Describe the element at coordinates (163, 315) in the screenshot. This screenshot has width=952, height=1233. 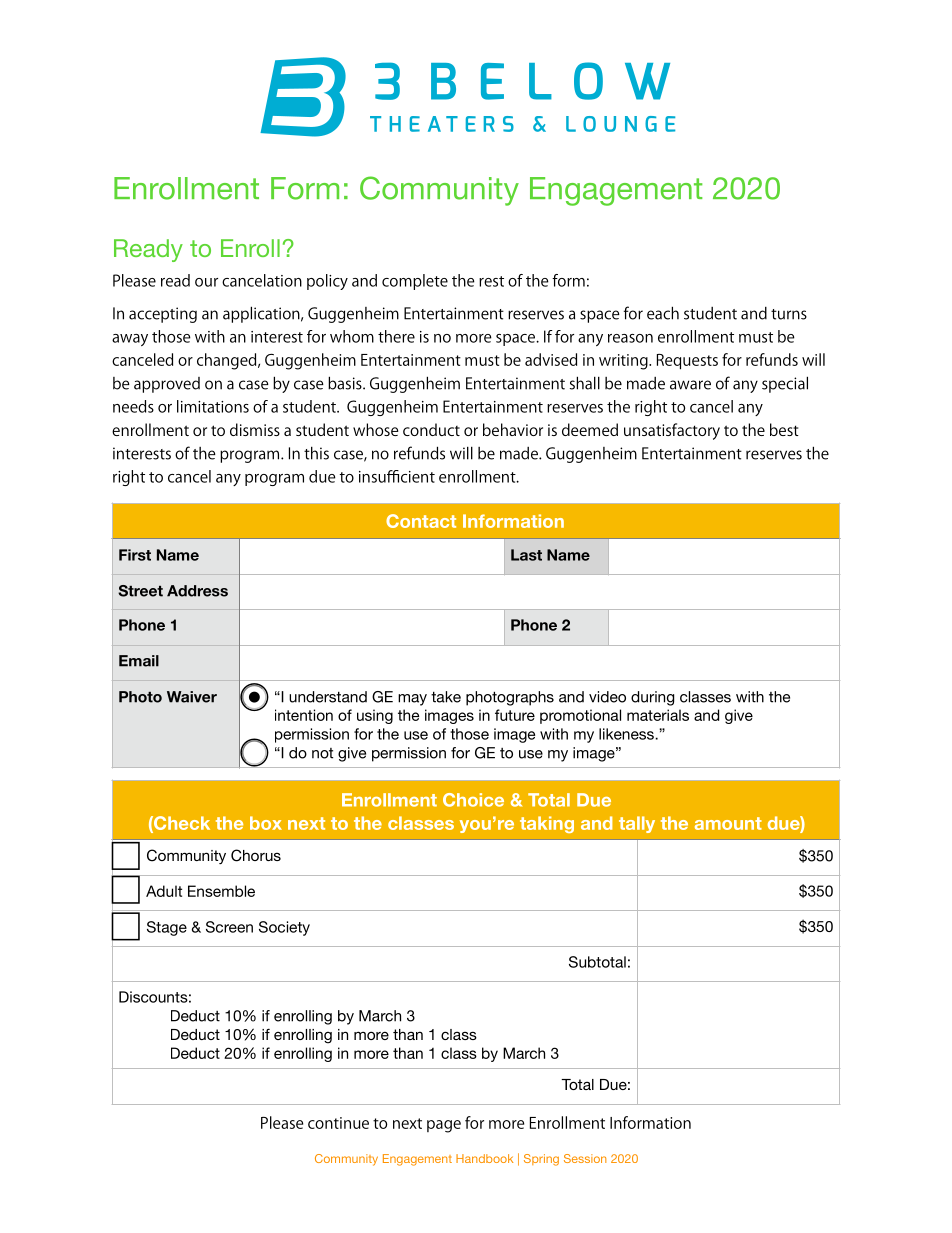
I see `accepting` at that location.
